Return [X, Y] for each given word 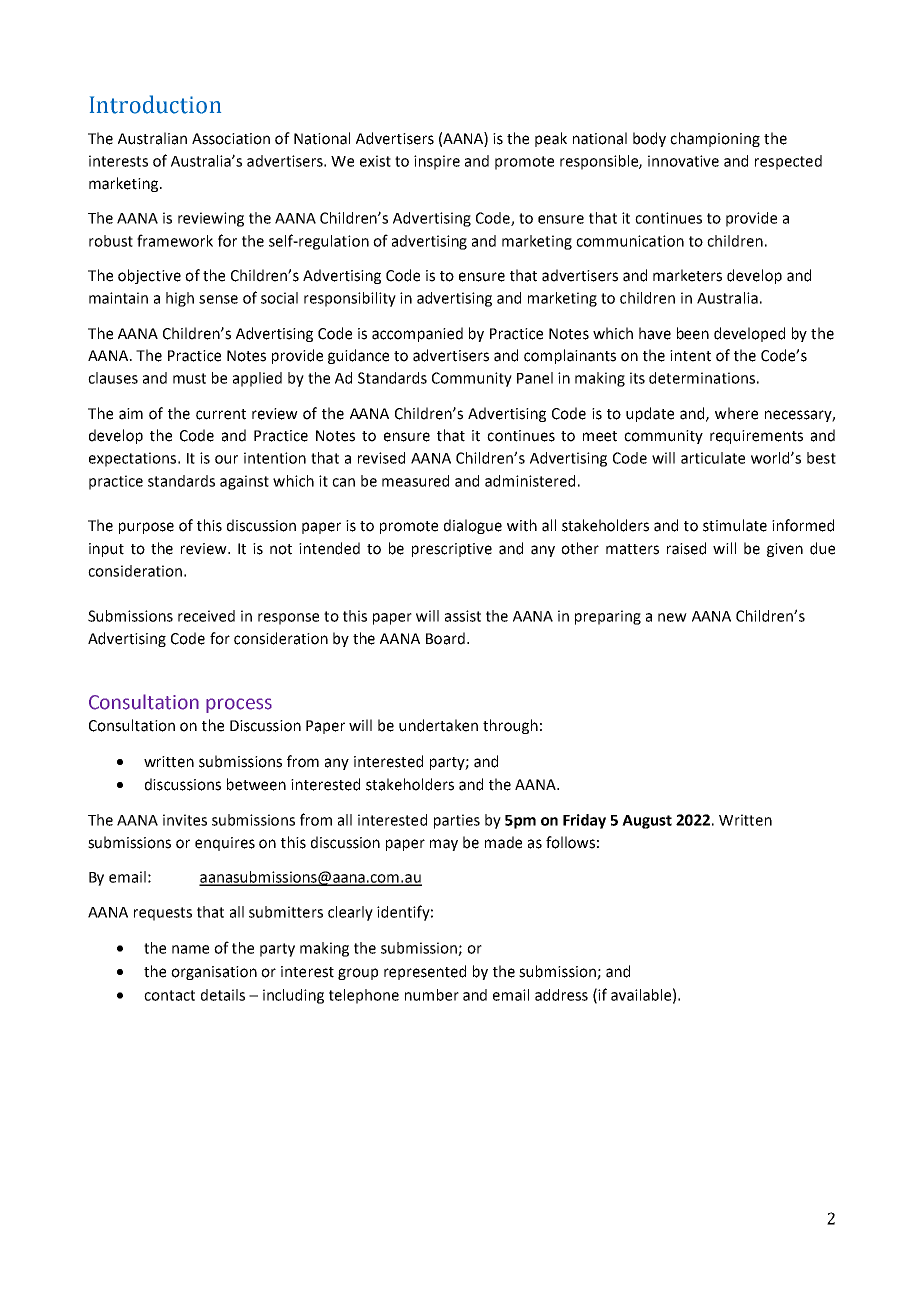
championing [715, 139]
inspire [437, 162]
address [561, 995]
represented [425, 972]
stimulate [735, 525]
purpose [146, 528]
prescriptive [452, 550]
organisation [214, 973]
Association [231, 139]
